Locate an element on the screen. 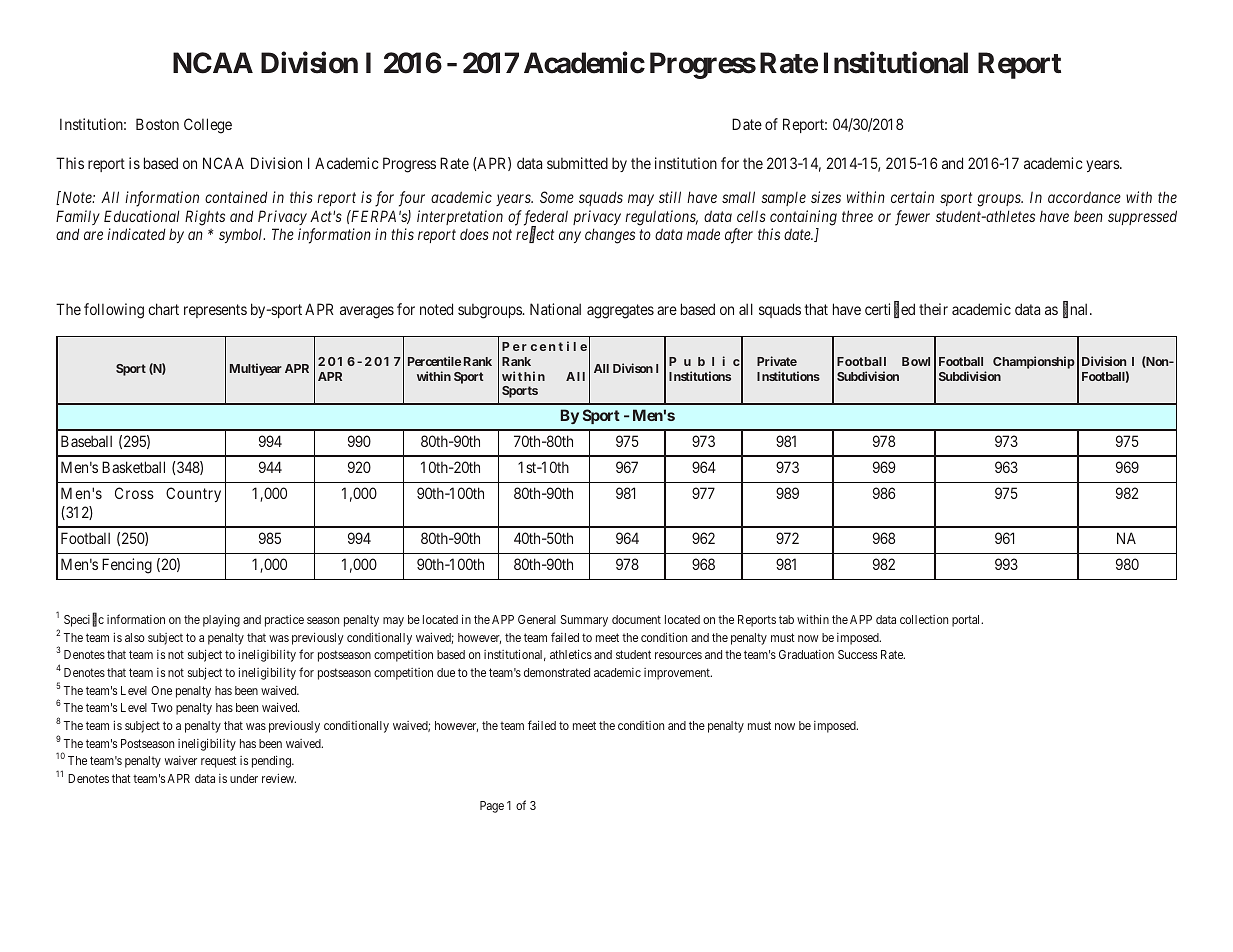  College is located at coordinates (208, 126).
